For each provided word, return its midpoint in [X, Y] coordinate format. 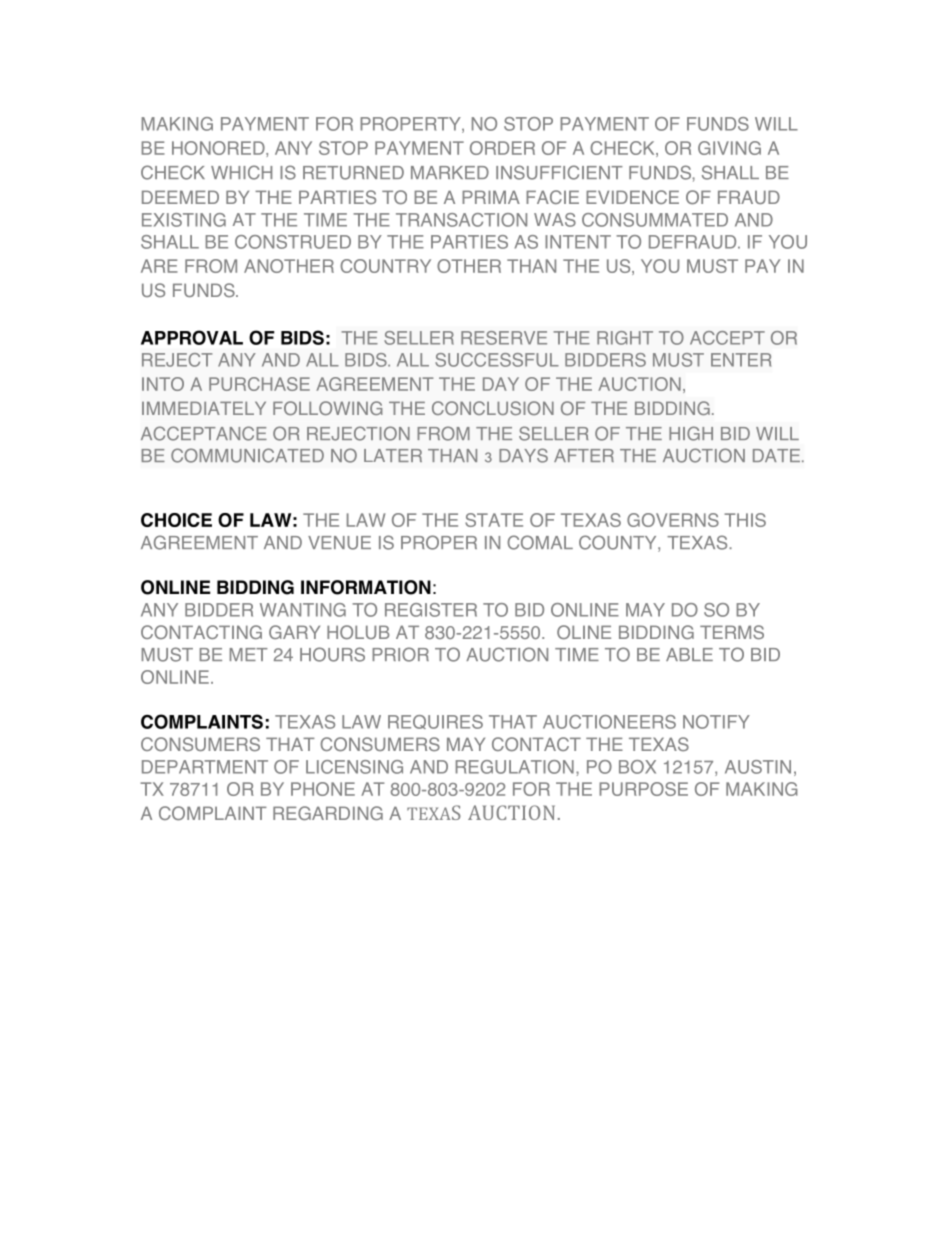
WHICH [241, 172]
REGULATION [515, 767]
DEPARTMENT [205, 767]
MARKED [450, 172]
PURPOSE [643, 789]
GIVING [729, 148]
